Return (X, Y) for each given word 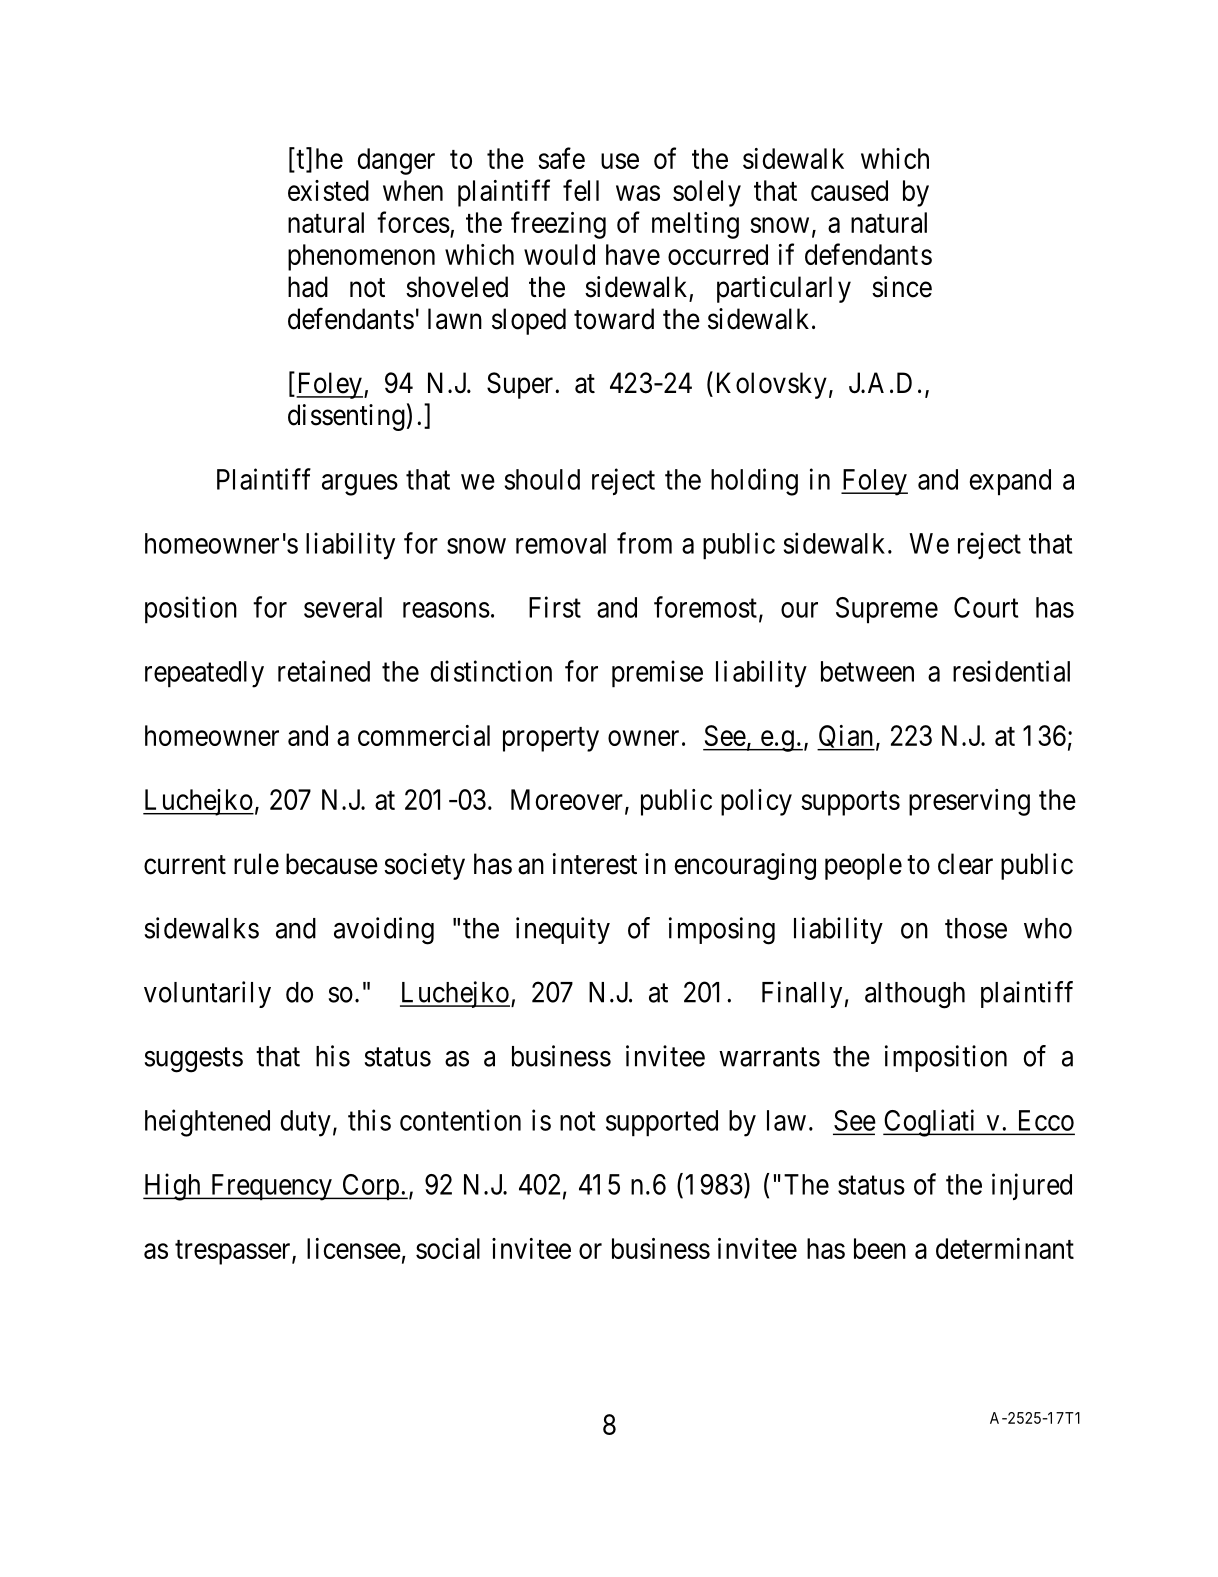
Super (521, 385)
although (915, 995)
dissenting (346, 417)
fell (581, 190)
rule (256, 864)
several (343, 607)
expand (1010, 482)
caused (849, 190)
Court (986, 607)
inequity (563, 930)
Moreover (567, 799)
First (555, 607)
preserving (969, 802)
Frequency (271, 1187)
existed (328, 190)
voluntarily (207, 994)
